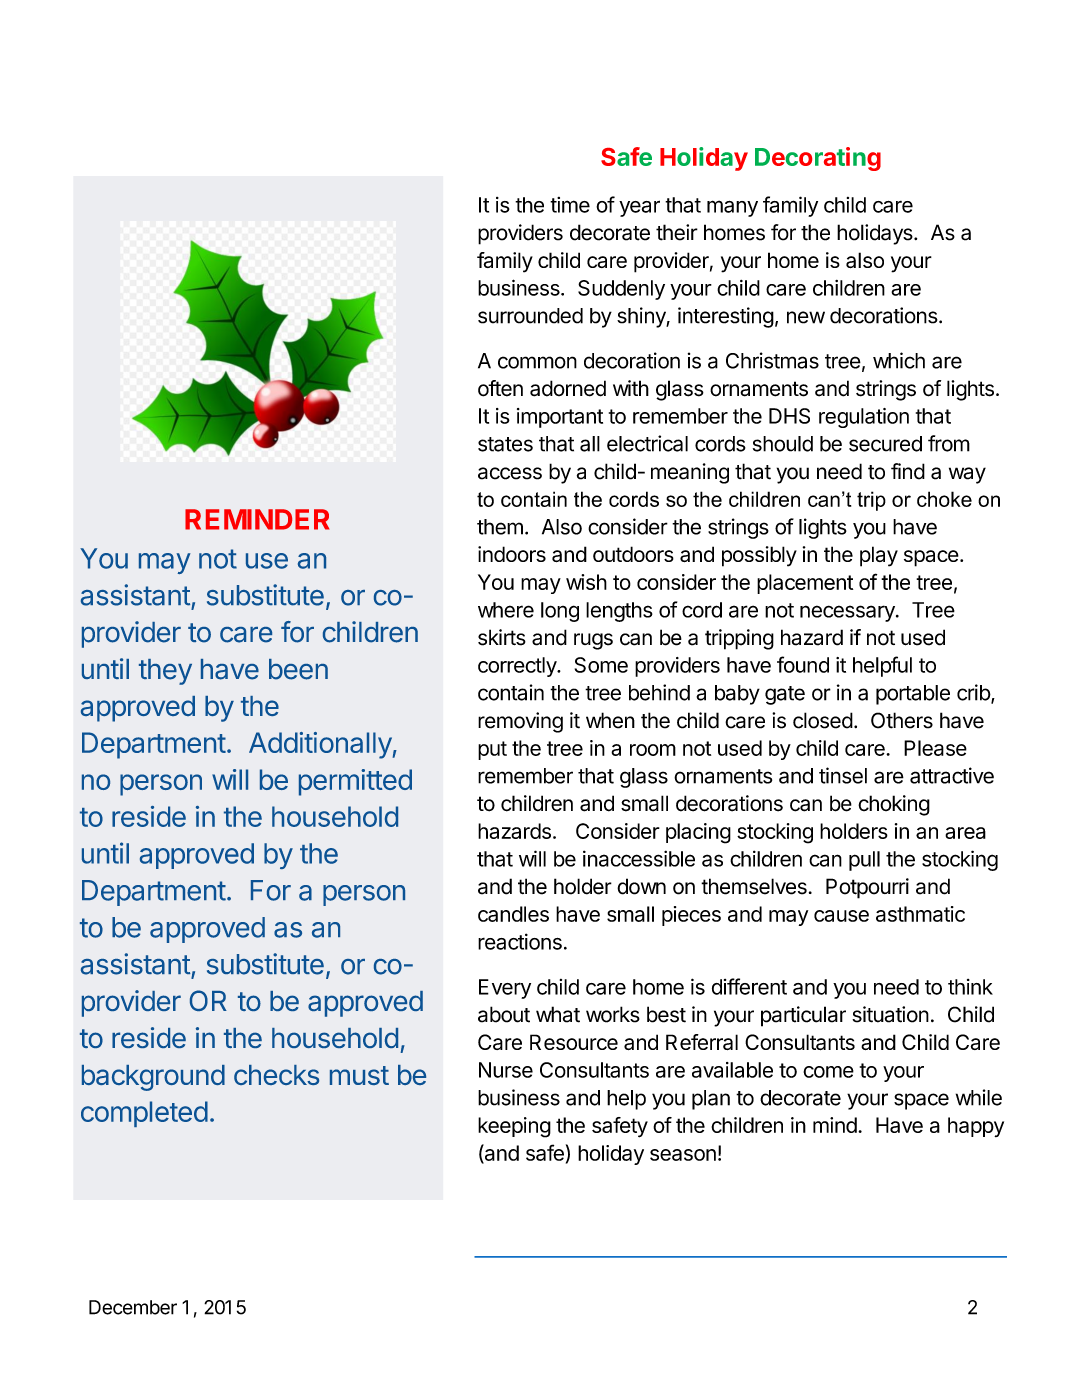  What do you see at coordinates (570, 205) in the screenshot?
I see `time` at bounding box center [570, 205].
